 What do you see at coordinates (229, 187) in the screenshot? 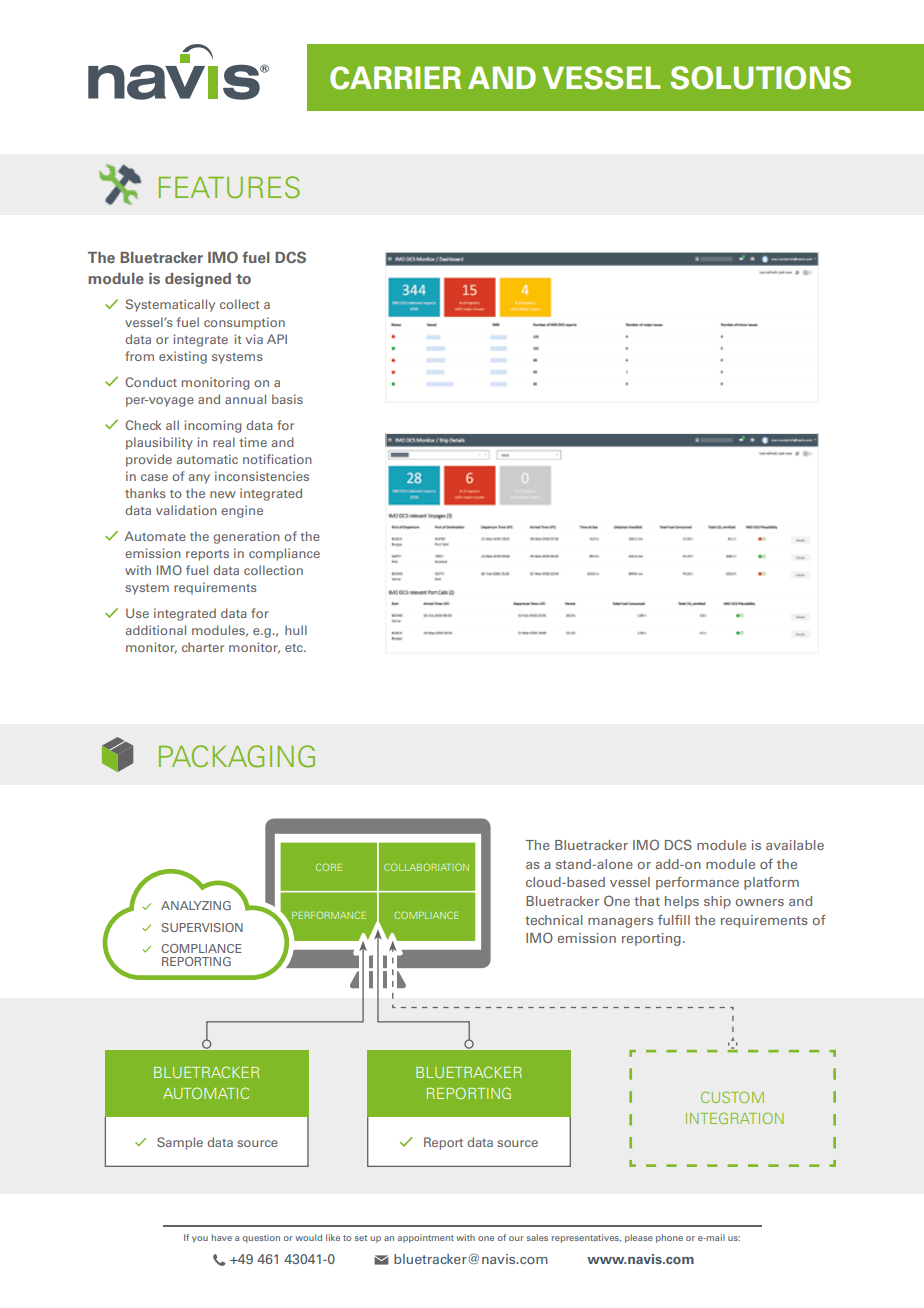
I see `FEATURES` at bounding box center [229, 187].
